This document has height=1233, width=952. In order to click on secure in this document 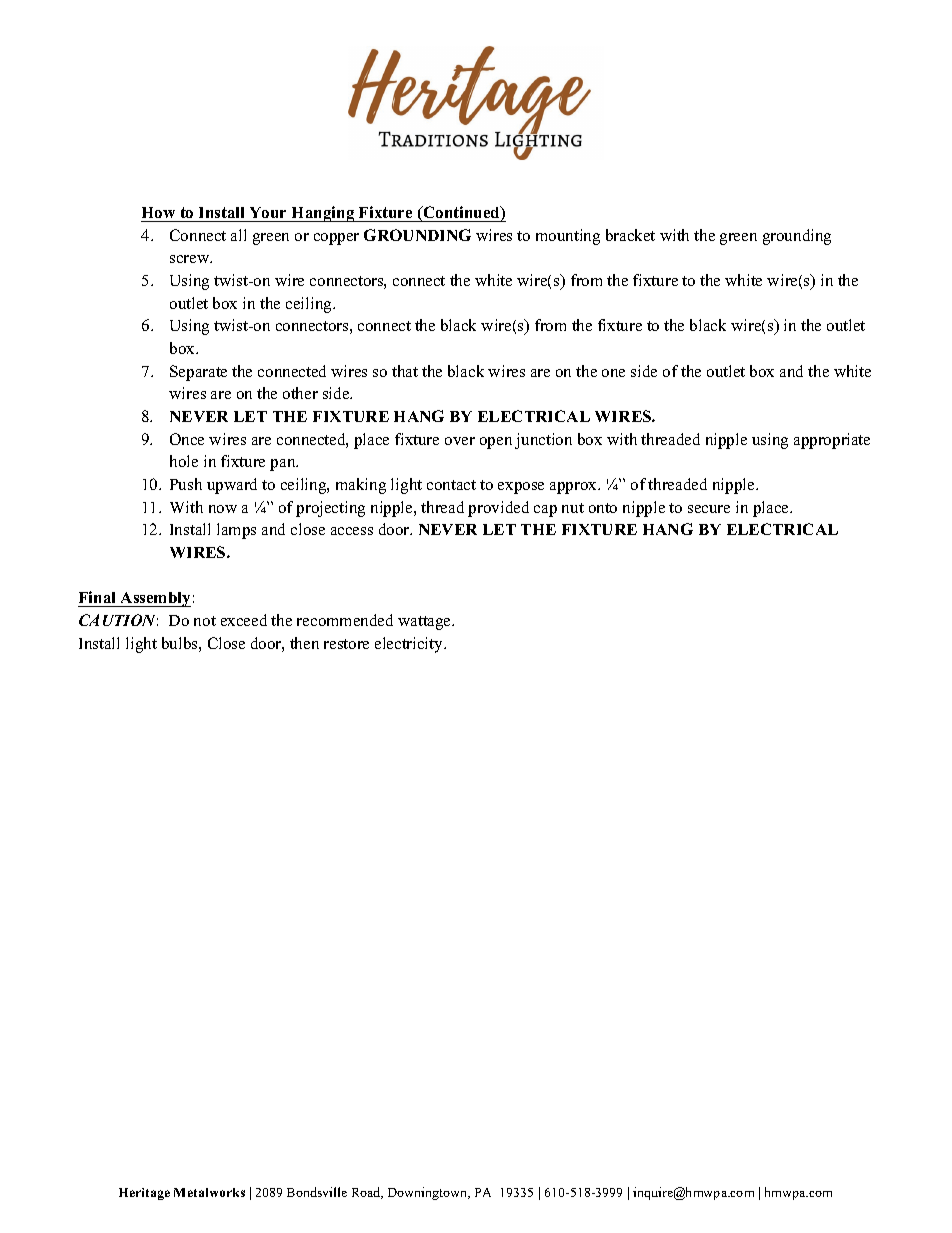, I will do `click(709, 509)`.
